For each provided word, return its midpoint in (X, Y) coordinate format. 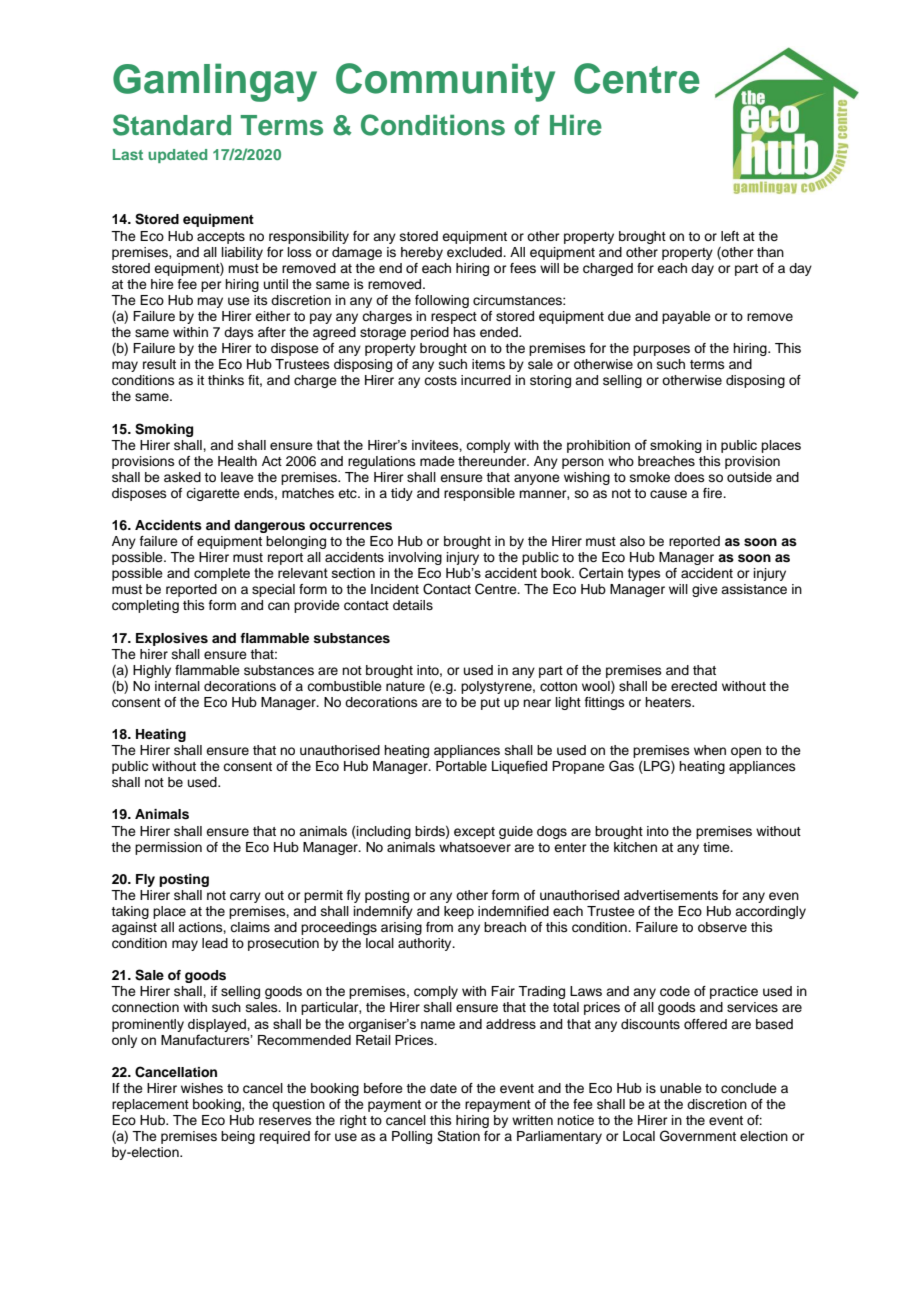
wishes (202, 1088)
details (413, 605)
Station (458, 1136)
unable (681, 1088)
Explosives (172, 639)
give (705, 590)
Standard (172, 125)
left (730, 236)
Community (445, 82)
